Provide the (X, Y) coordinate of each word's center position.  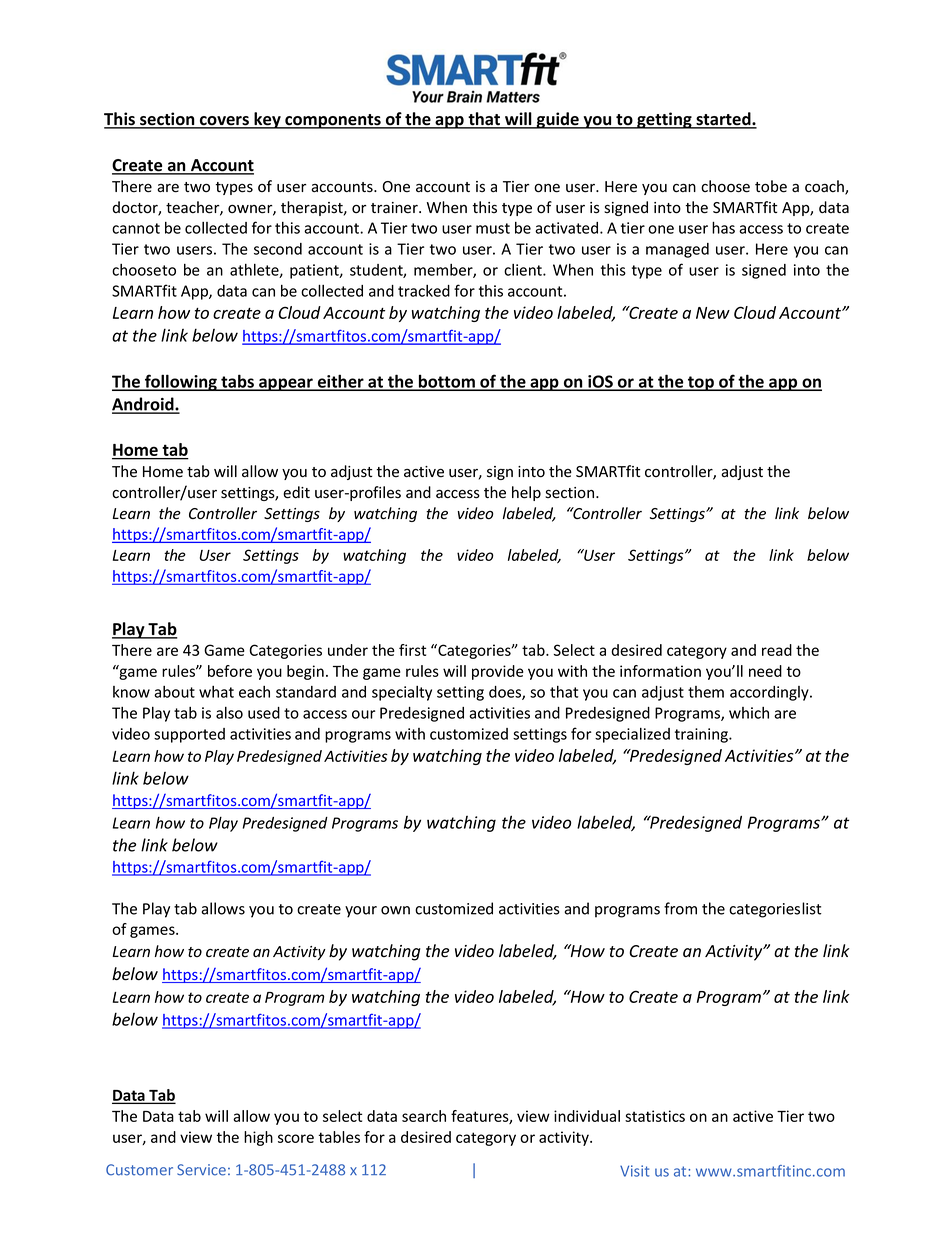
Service (201, 1170)
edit (296, 492)
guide (558, 120)
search (424, 1116)
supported (189, 735)
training (702, 735)
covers (224, 122)
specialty (402, 693)
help (526, 493)
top (701, 383)
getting (664, 120)
